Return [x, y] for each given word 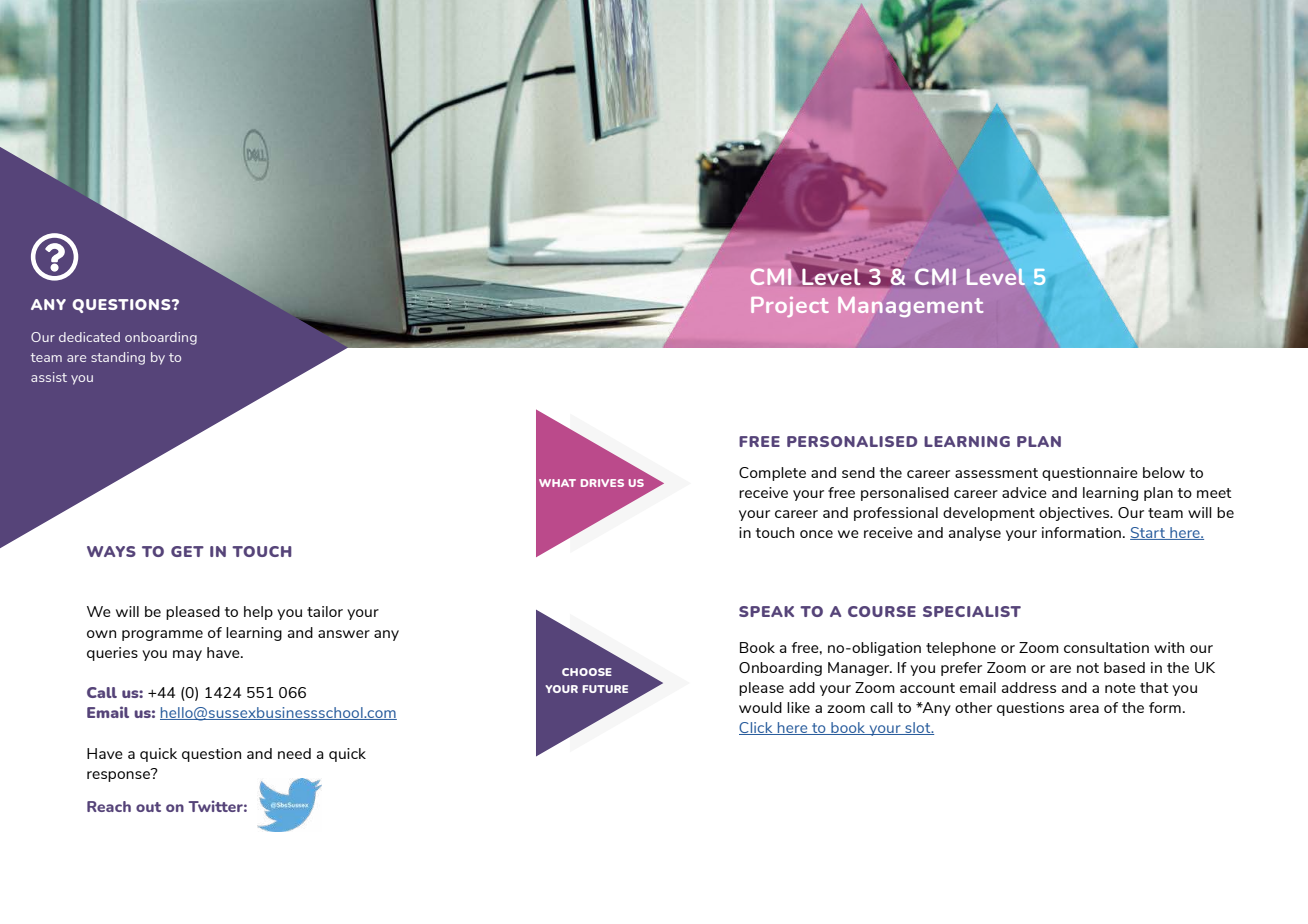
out [148, 807]
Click [757, 728]
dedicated [89, 337]
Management [910, 306]
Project [790, 307]
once [816, 534]
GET [187, 551]
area [1084, 709]
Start [1149, 533]
